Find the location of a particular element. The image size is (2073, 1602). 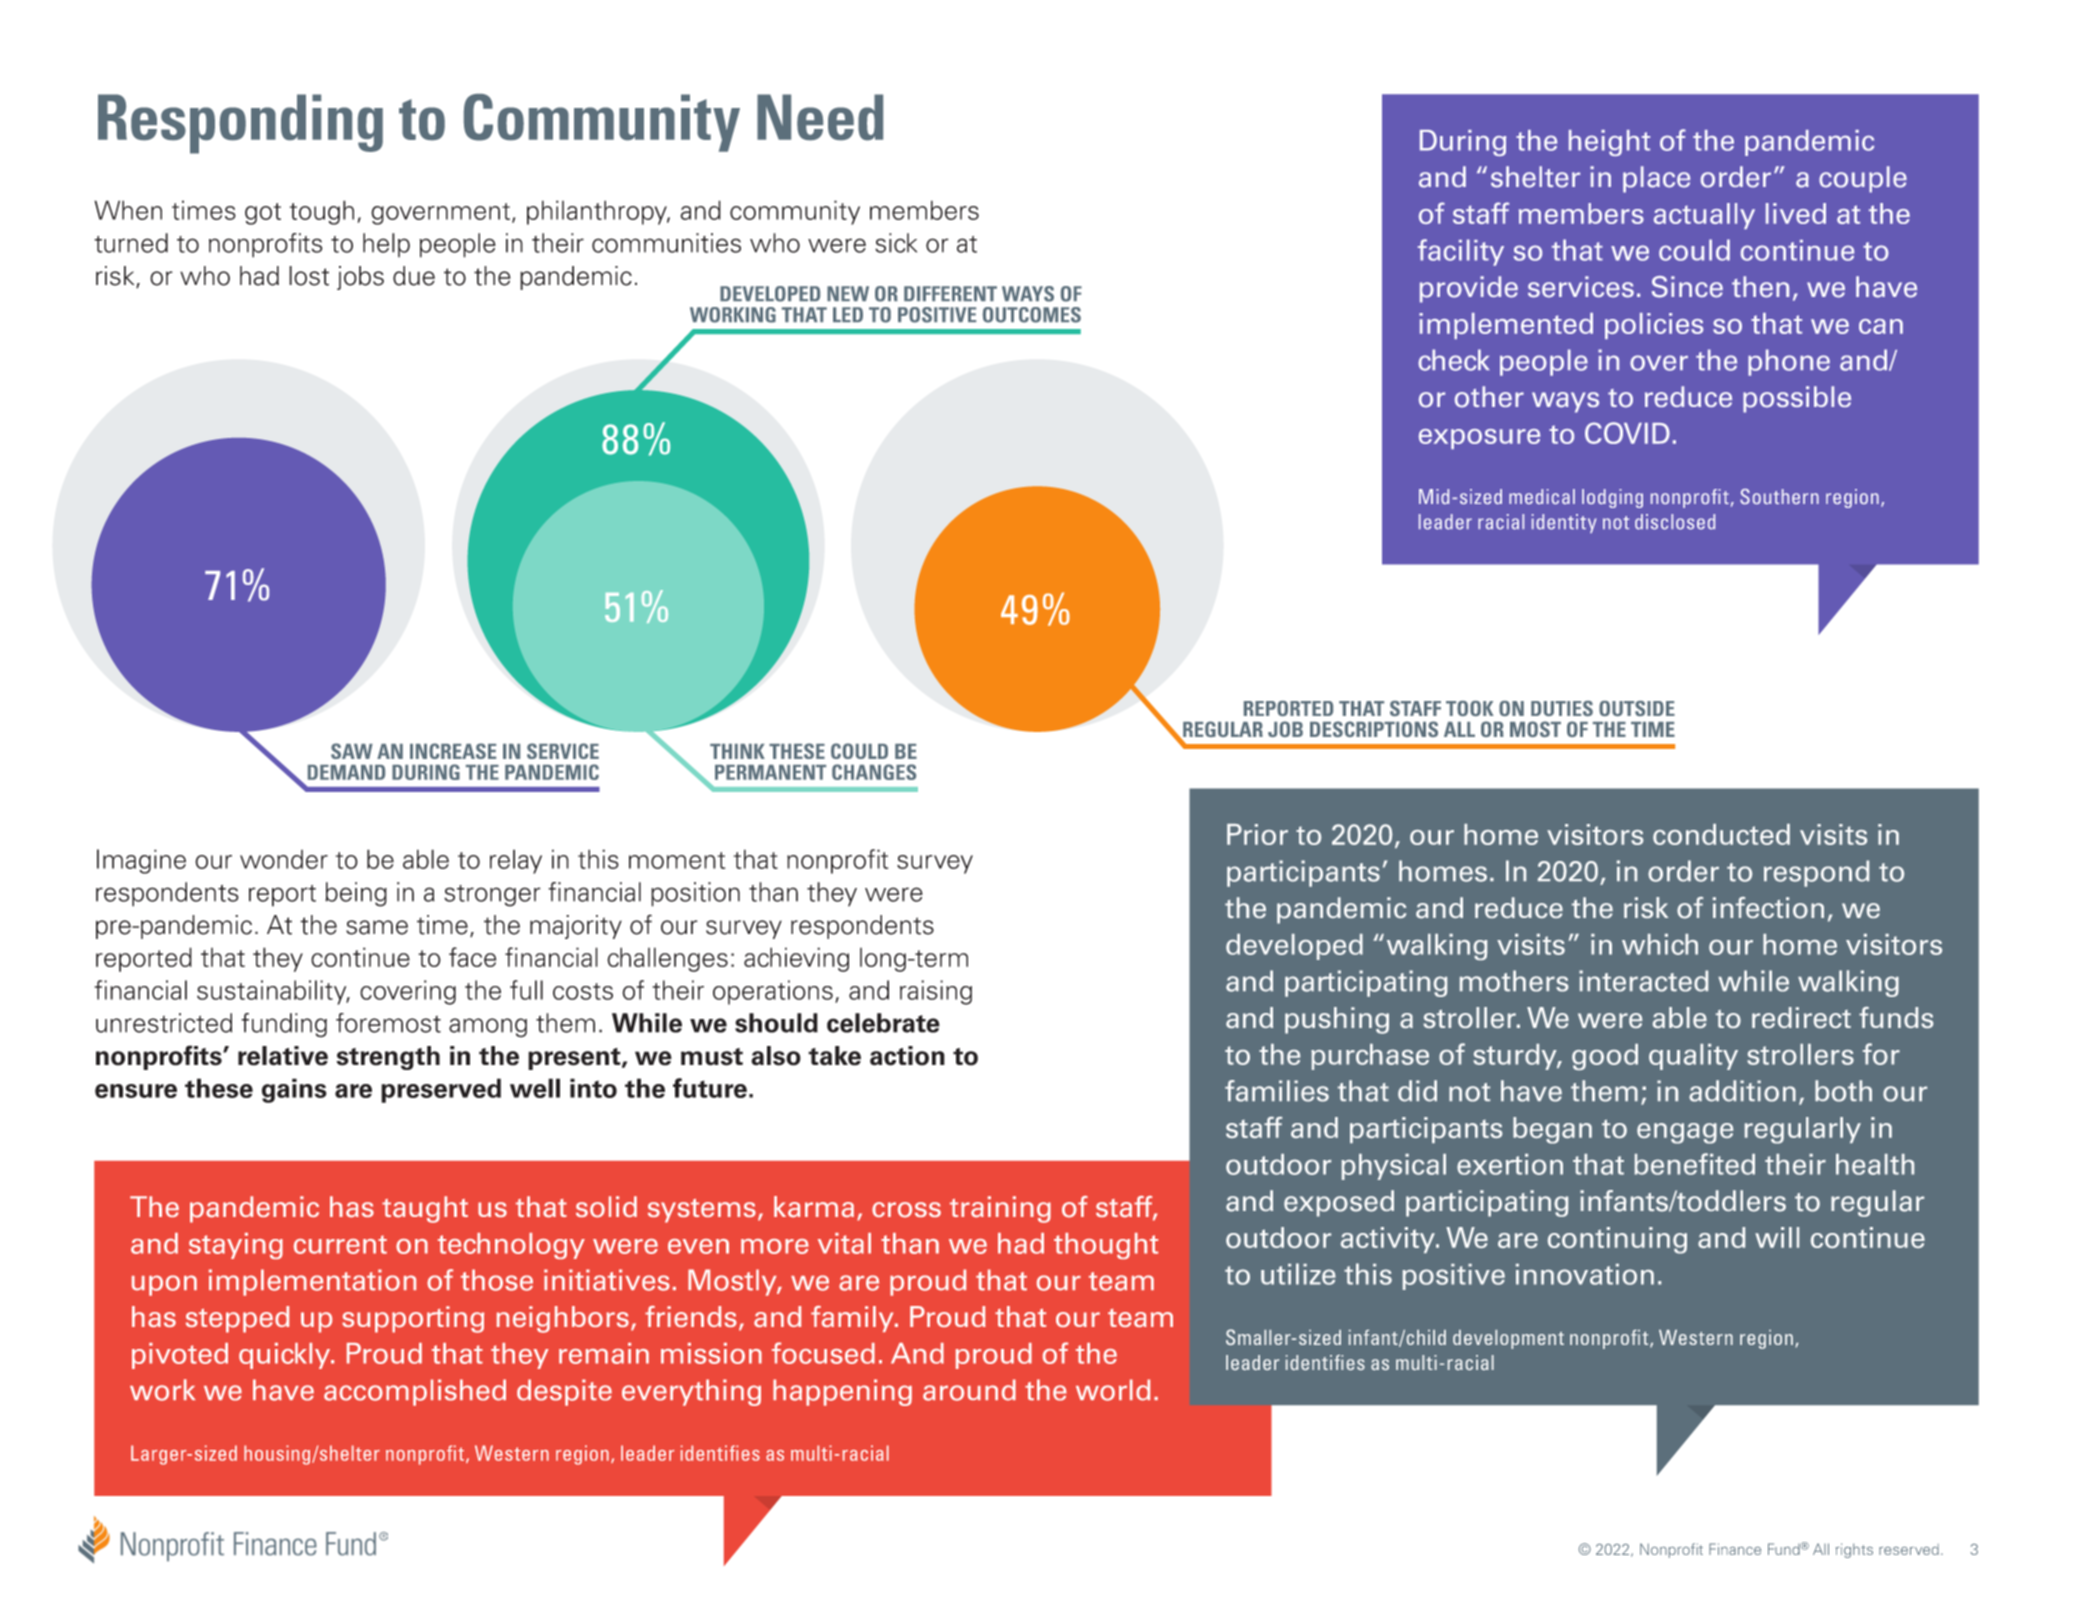

CHANGES is located at coordinates (874, 772).
